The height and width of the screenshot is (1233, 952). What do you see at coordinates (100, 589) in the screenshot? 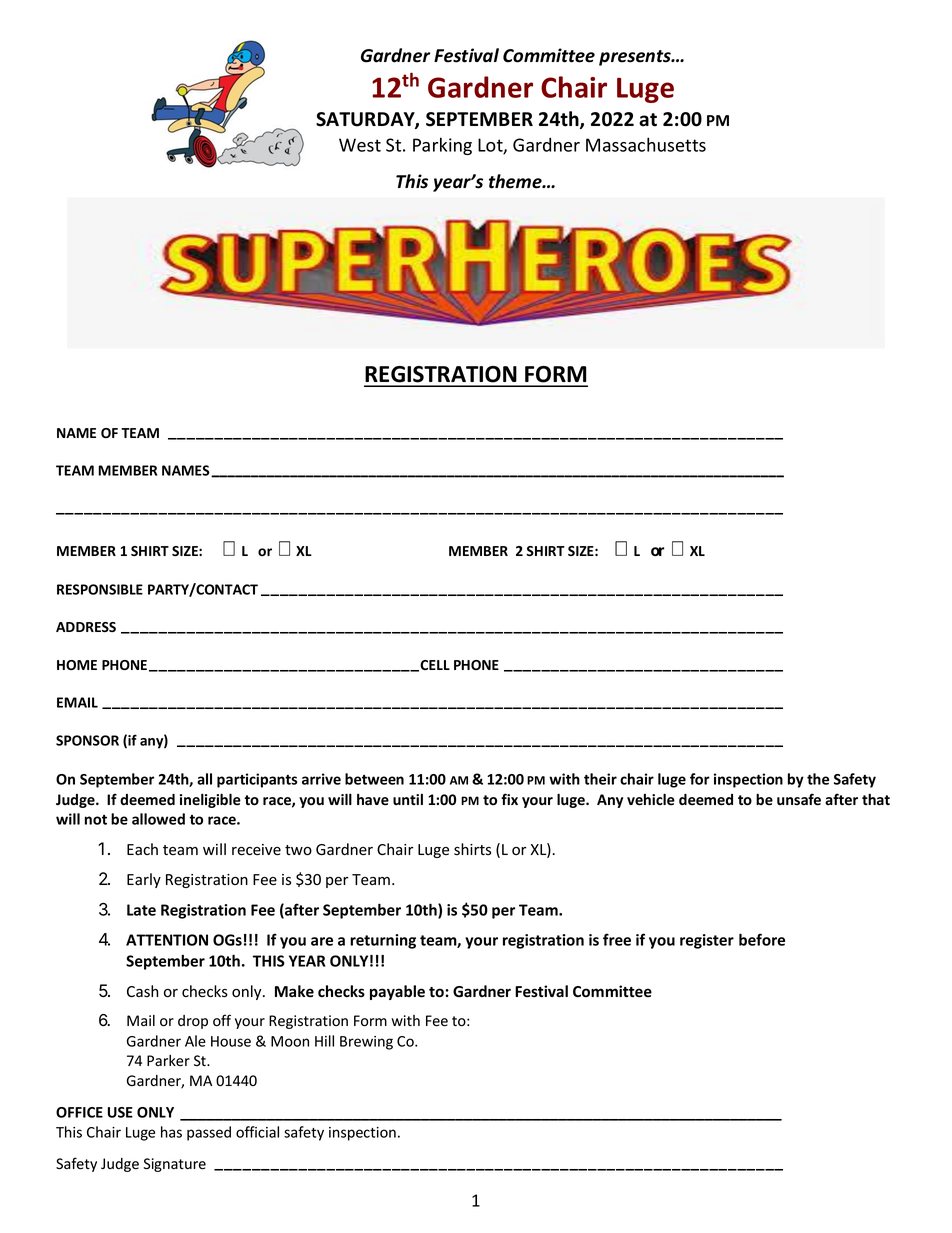
I see `RESPONSIBLE` at bounding box center [100, 589].
